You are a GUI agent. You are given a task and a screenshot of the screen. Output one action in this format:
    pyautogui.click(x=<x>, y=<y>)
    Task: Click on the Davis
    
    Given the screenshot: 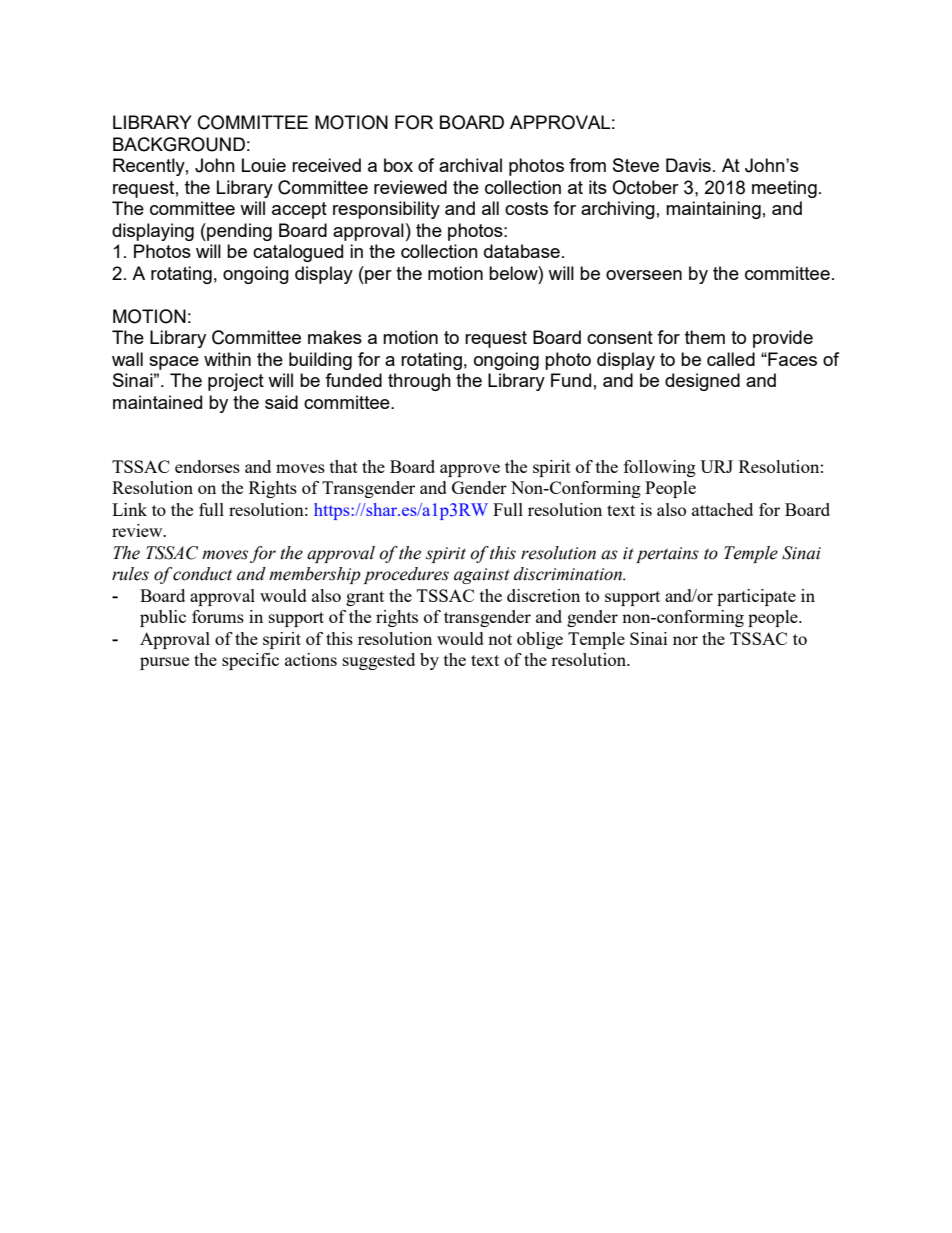 What is the action you would take?
    pyautogui.click(x=688, y=165)
